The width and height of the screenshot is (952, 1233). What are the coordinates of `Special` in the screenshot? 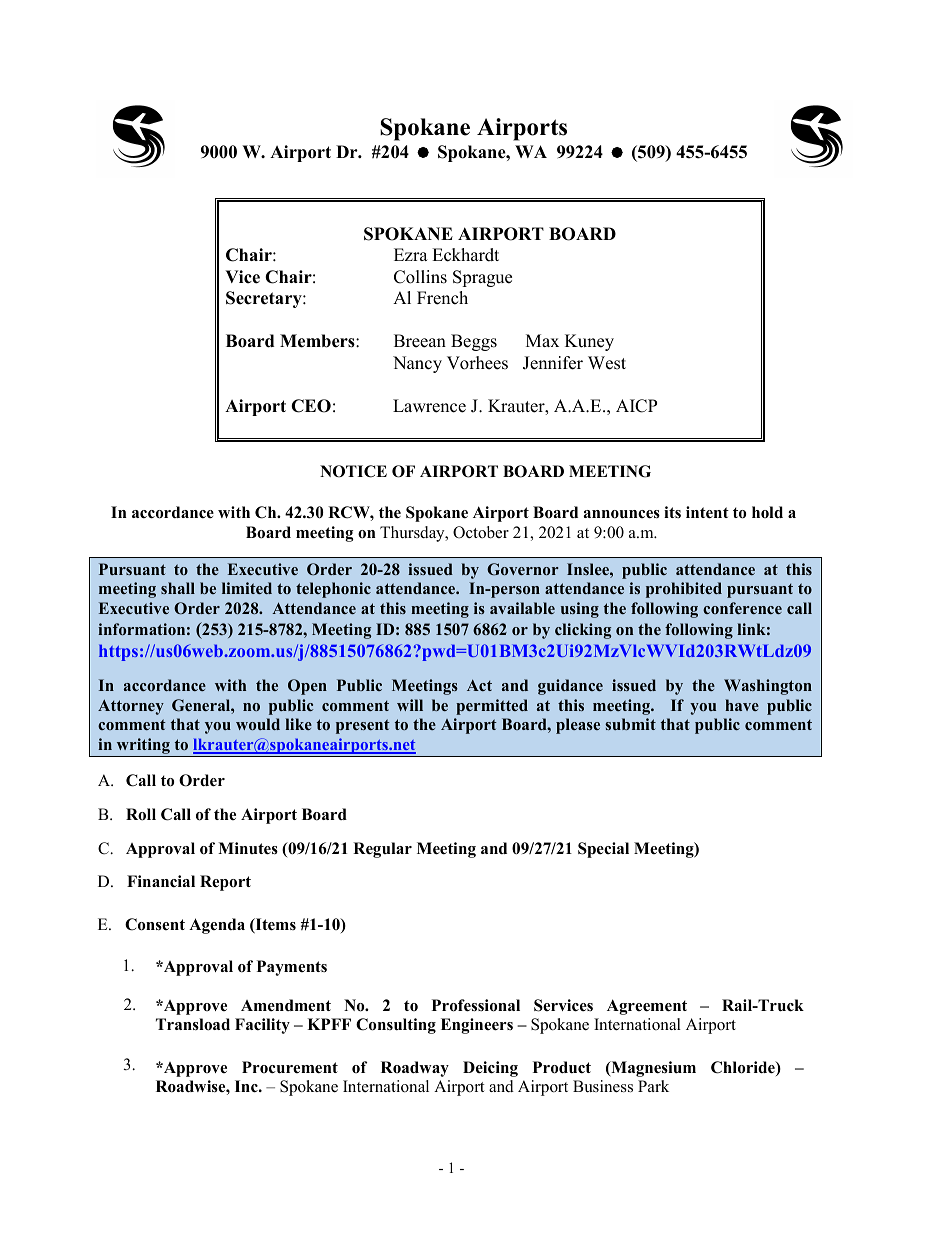 It's located at (603, 850).
